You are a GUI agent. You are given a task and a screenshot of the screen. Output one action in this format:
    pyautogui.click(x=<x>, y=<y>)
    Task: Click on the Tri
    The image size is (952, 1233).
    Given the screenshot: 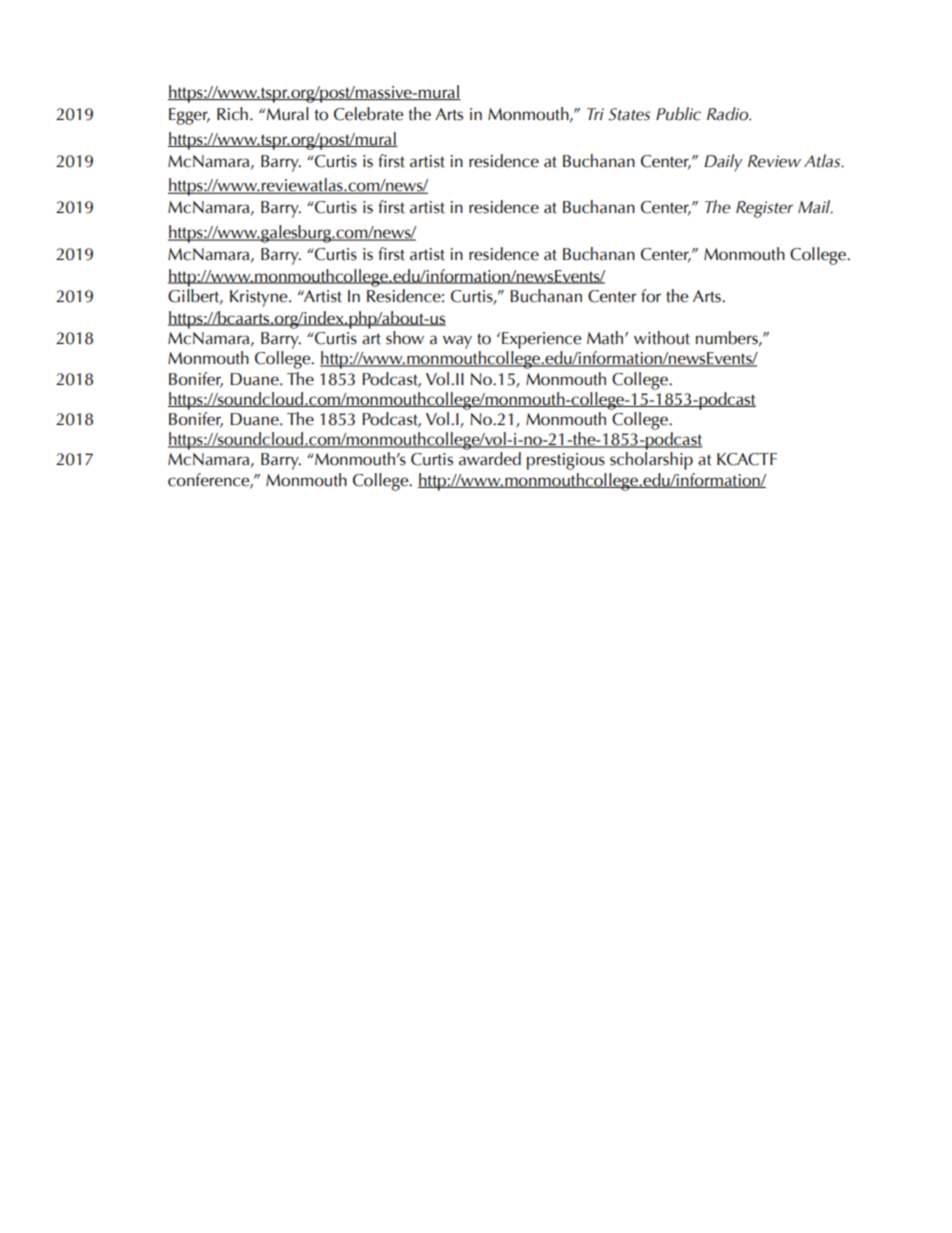 What is the action you would take?
    pyautogui.click(x=595, y=114)
